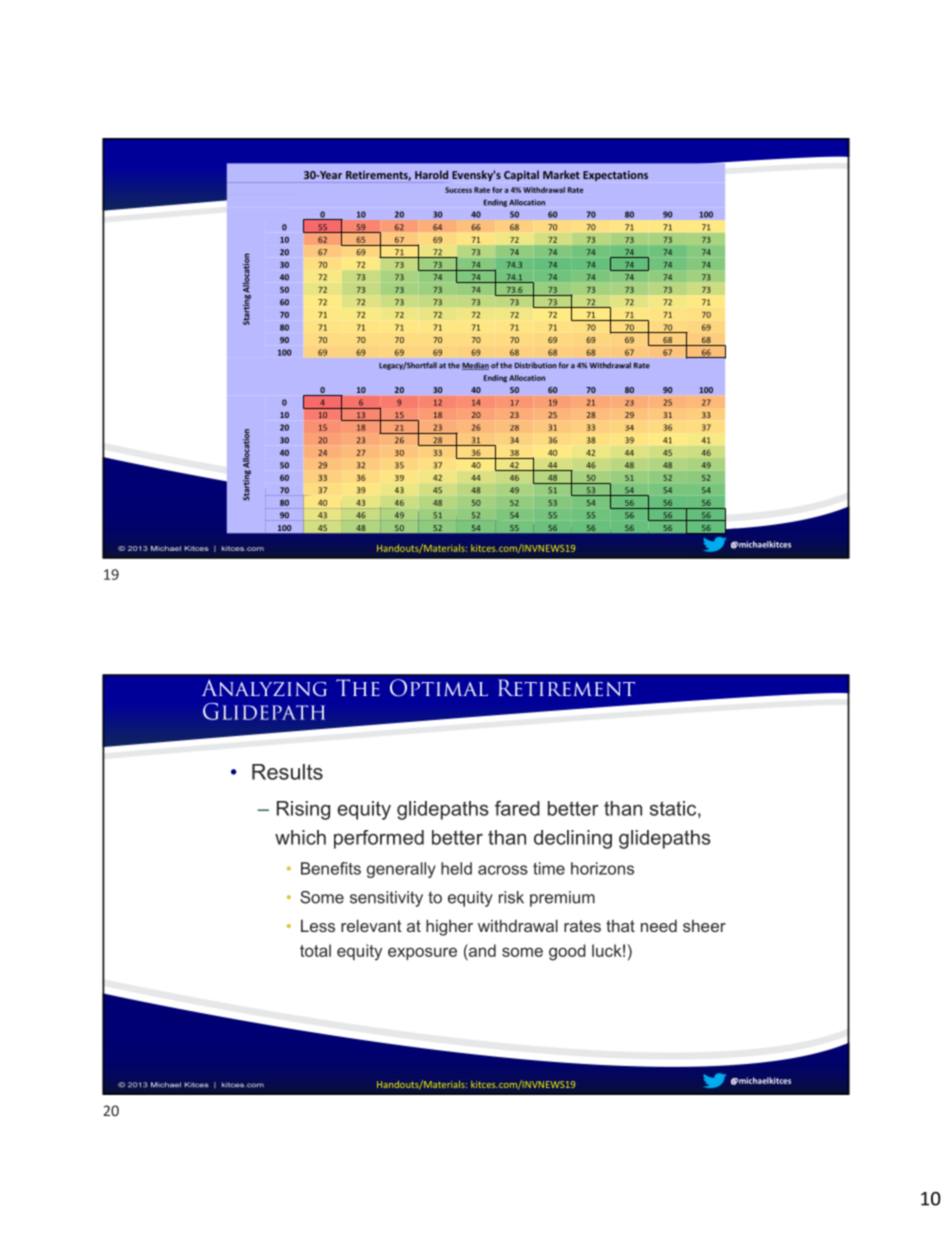 This page has width=952, height=1233. What do you see at coordinates (458, 190) in the page?
I see `Success` at bounding box center [458, 190].
